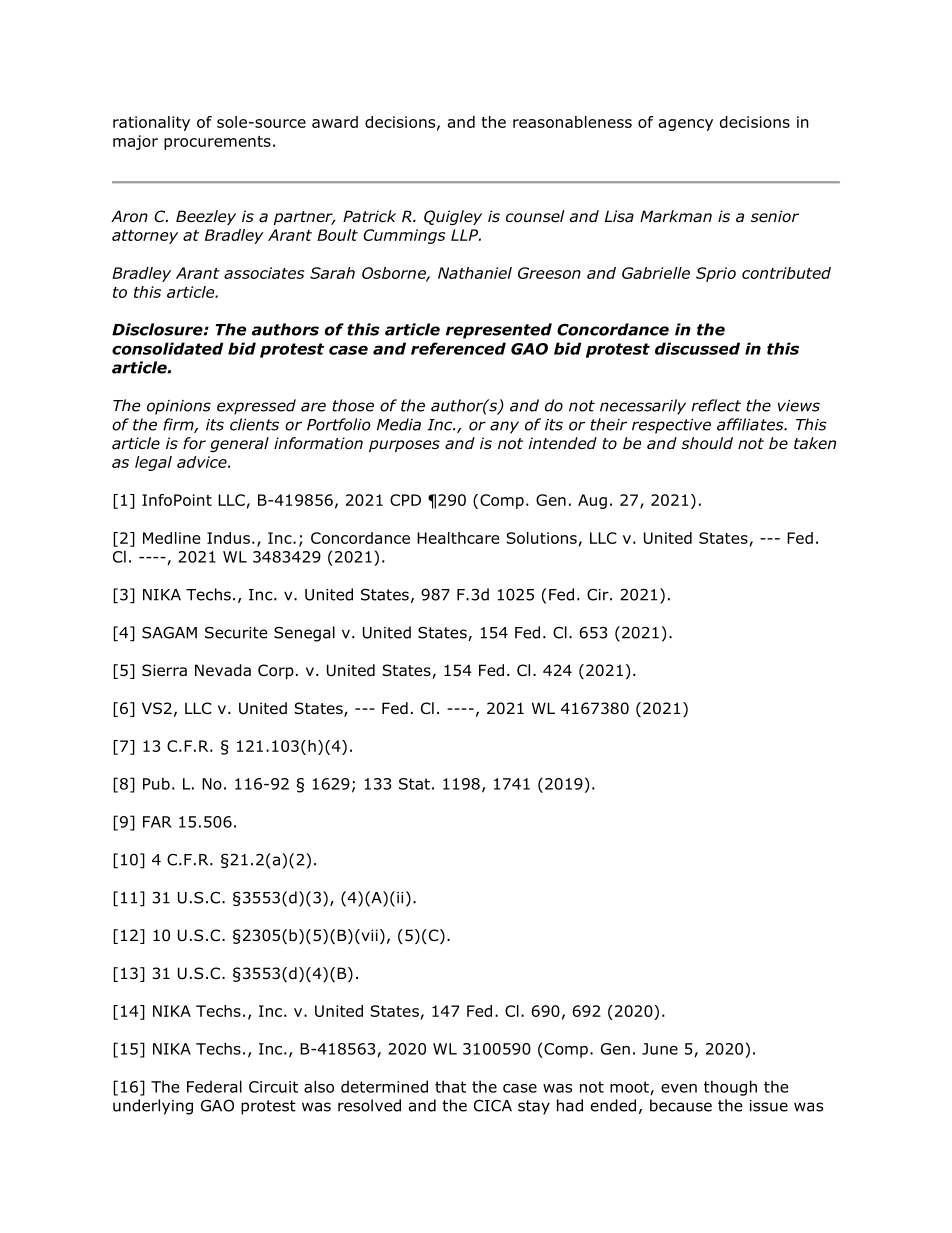 Image resolution: width=952 pixels, height=1233 pixels. Describe the element at coordinates (276, 671) in the image. I see `Corp` at that location.
